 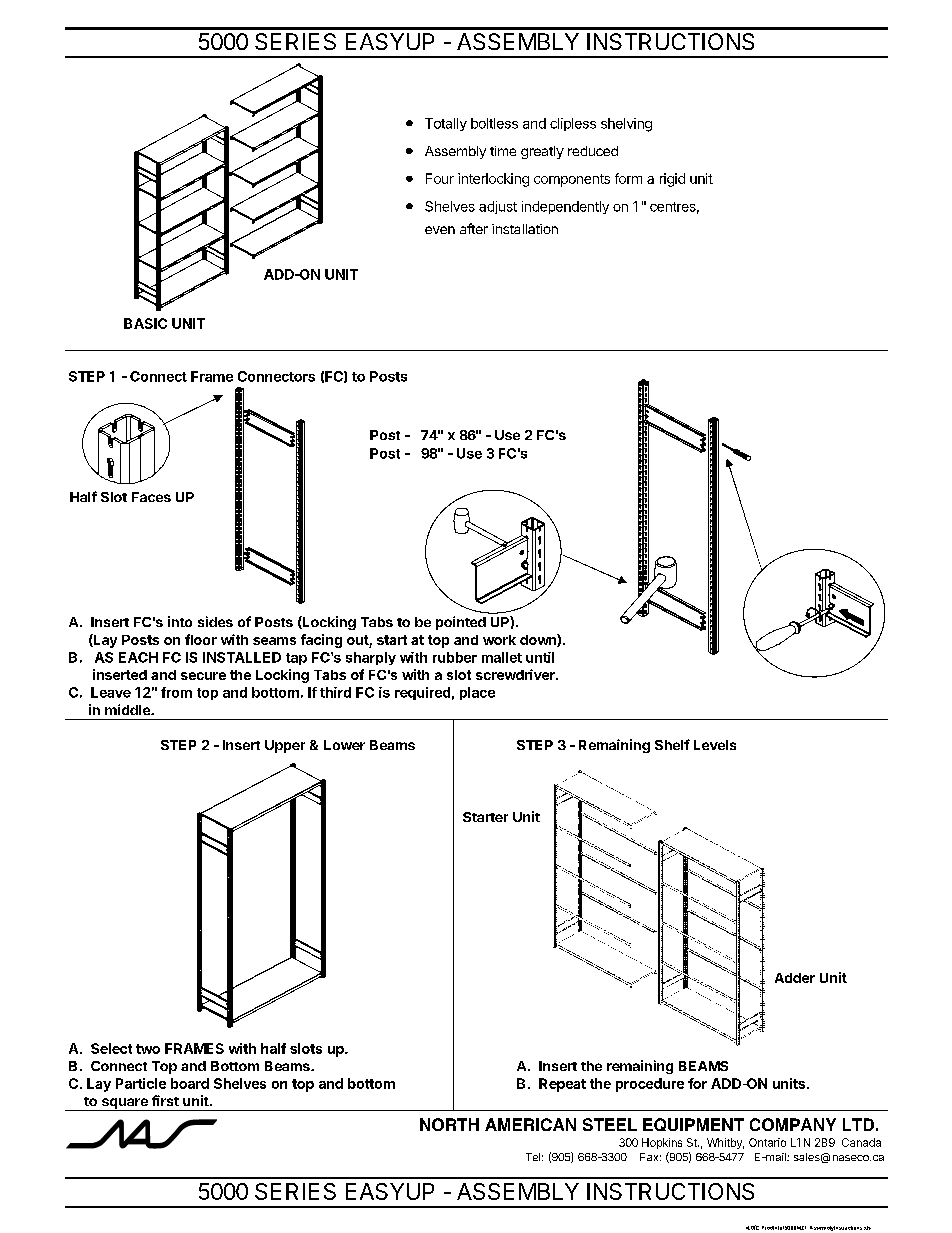 What do you see at coordinates (672, 180) in the screenshot?
I see `rigid` at bounding box center [672, 180].
